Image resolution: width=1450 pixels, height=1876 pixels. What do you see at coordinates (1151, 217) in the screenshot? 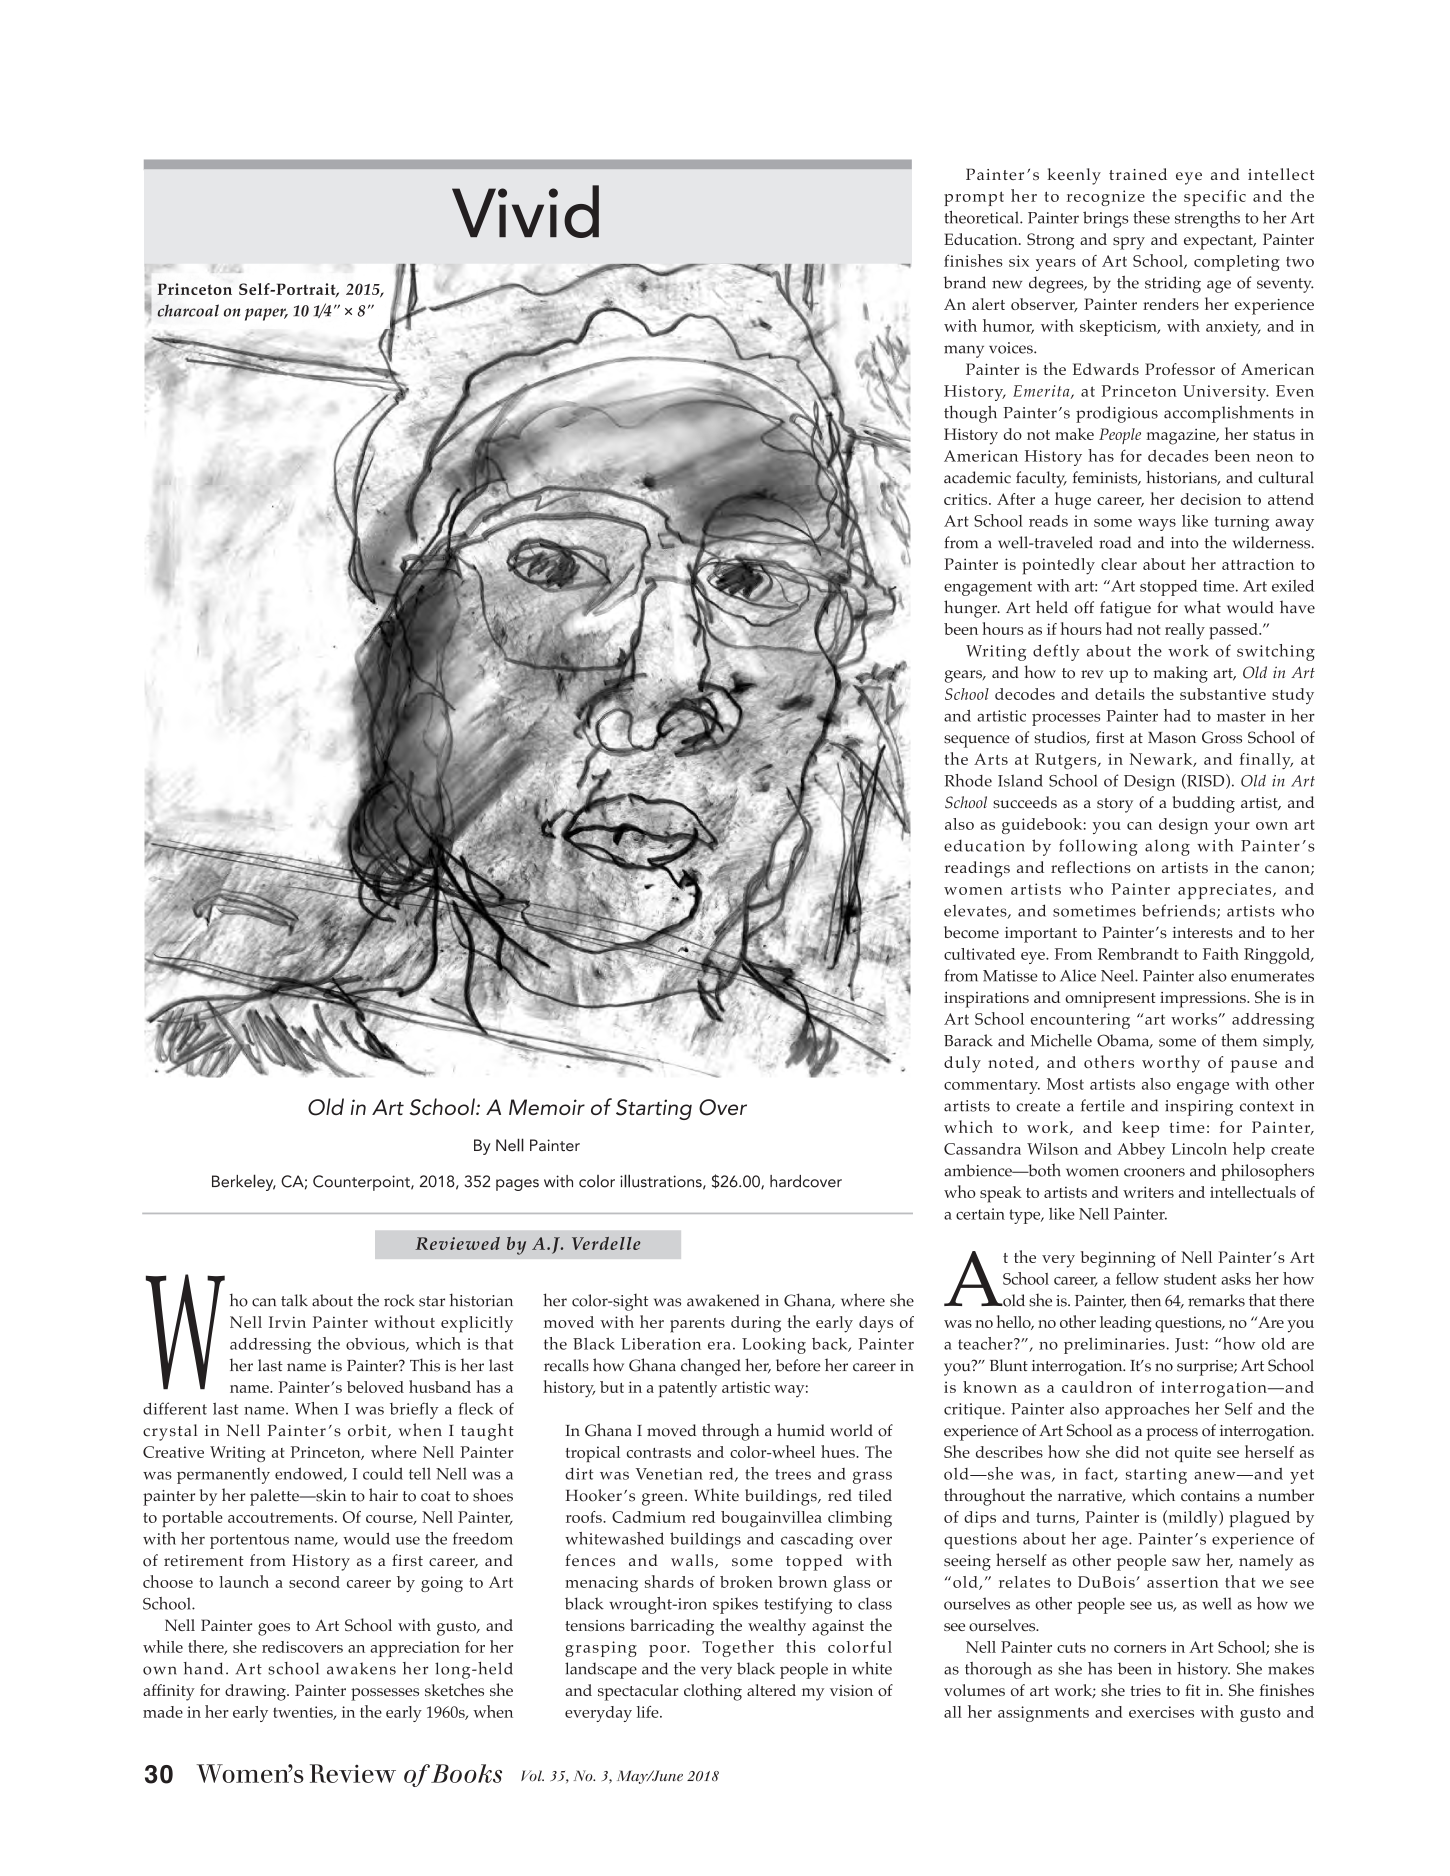
I see `these` at bounding box center [1151, 217].
